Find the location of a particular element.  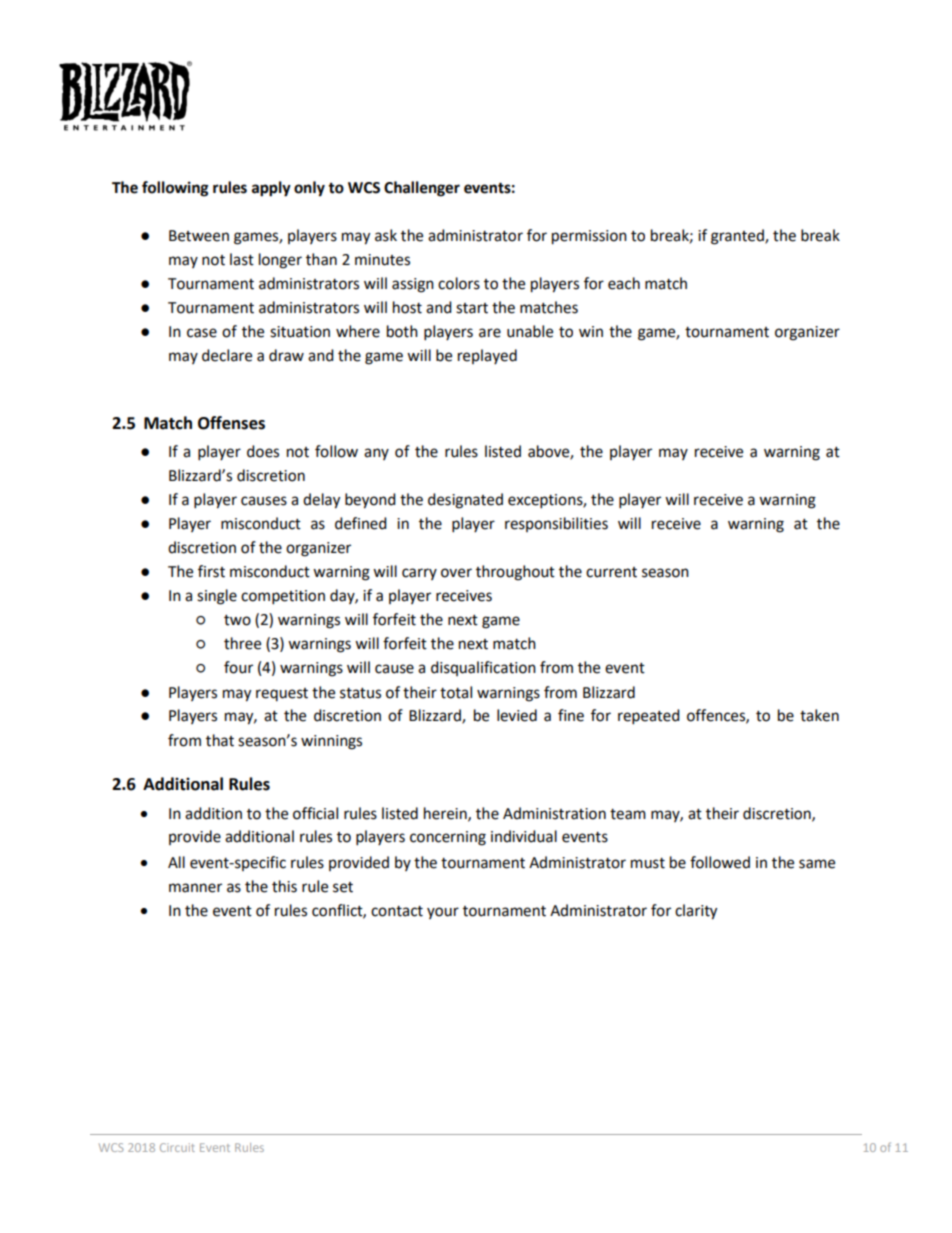

responsibilities is located at coordinates (556, 524).
